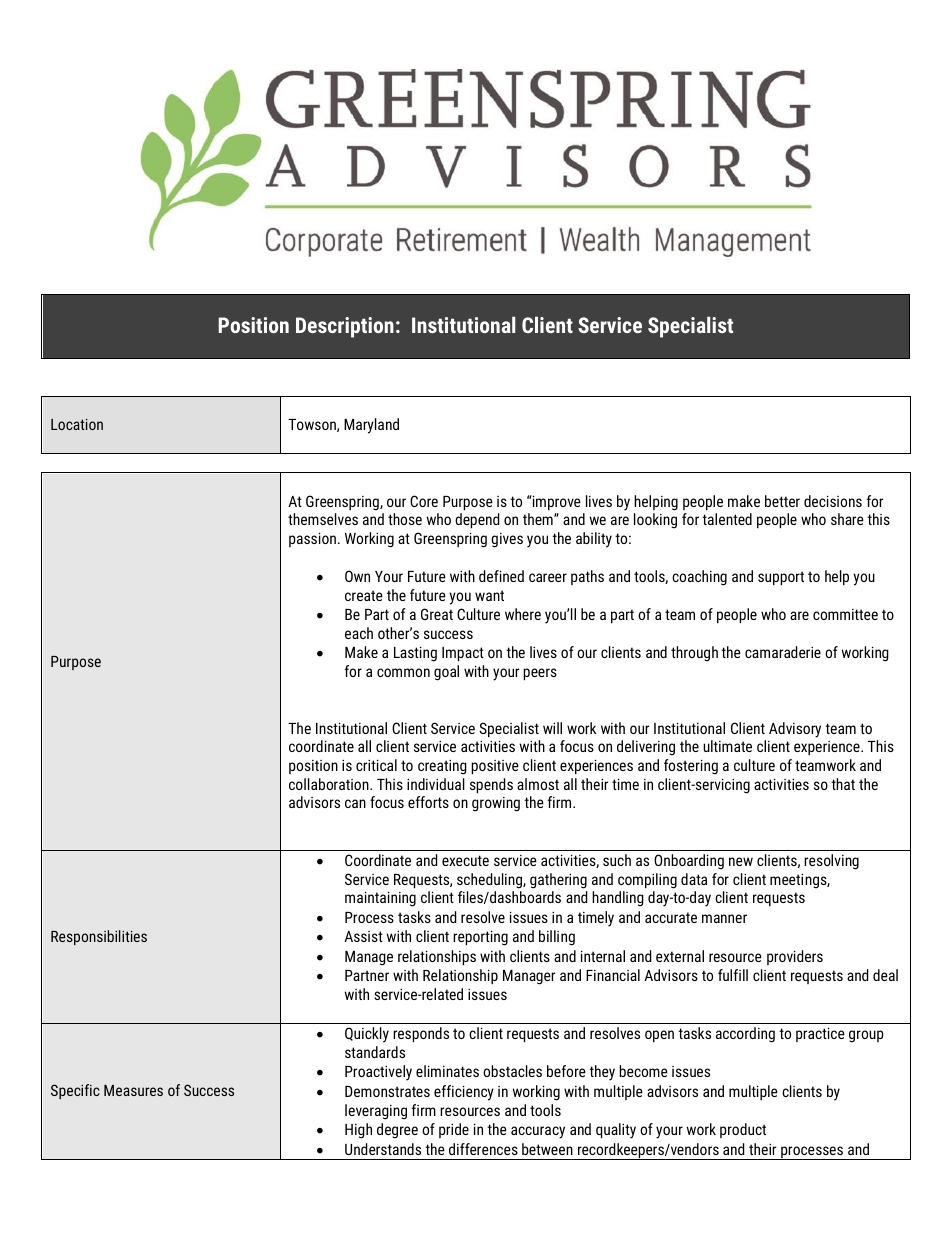 This document has width=952, height=1233. Describe the element at coordinates (330, 784) in the document. I see `collaboration` at that location.
